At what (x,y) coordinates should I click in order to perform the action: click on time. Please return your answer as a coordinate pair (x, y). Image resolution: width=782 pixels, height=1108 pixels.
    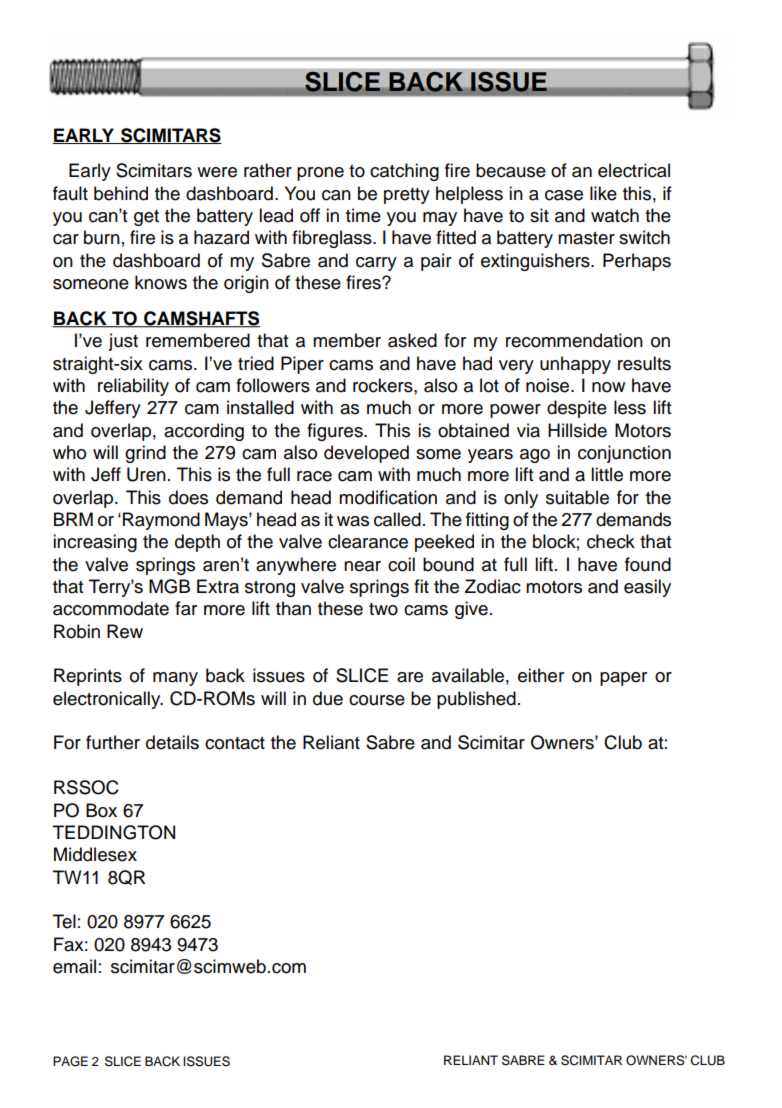
    Looking at the image, I should click on (363, 215).
